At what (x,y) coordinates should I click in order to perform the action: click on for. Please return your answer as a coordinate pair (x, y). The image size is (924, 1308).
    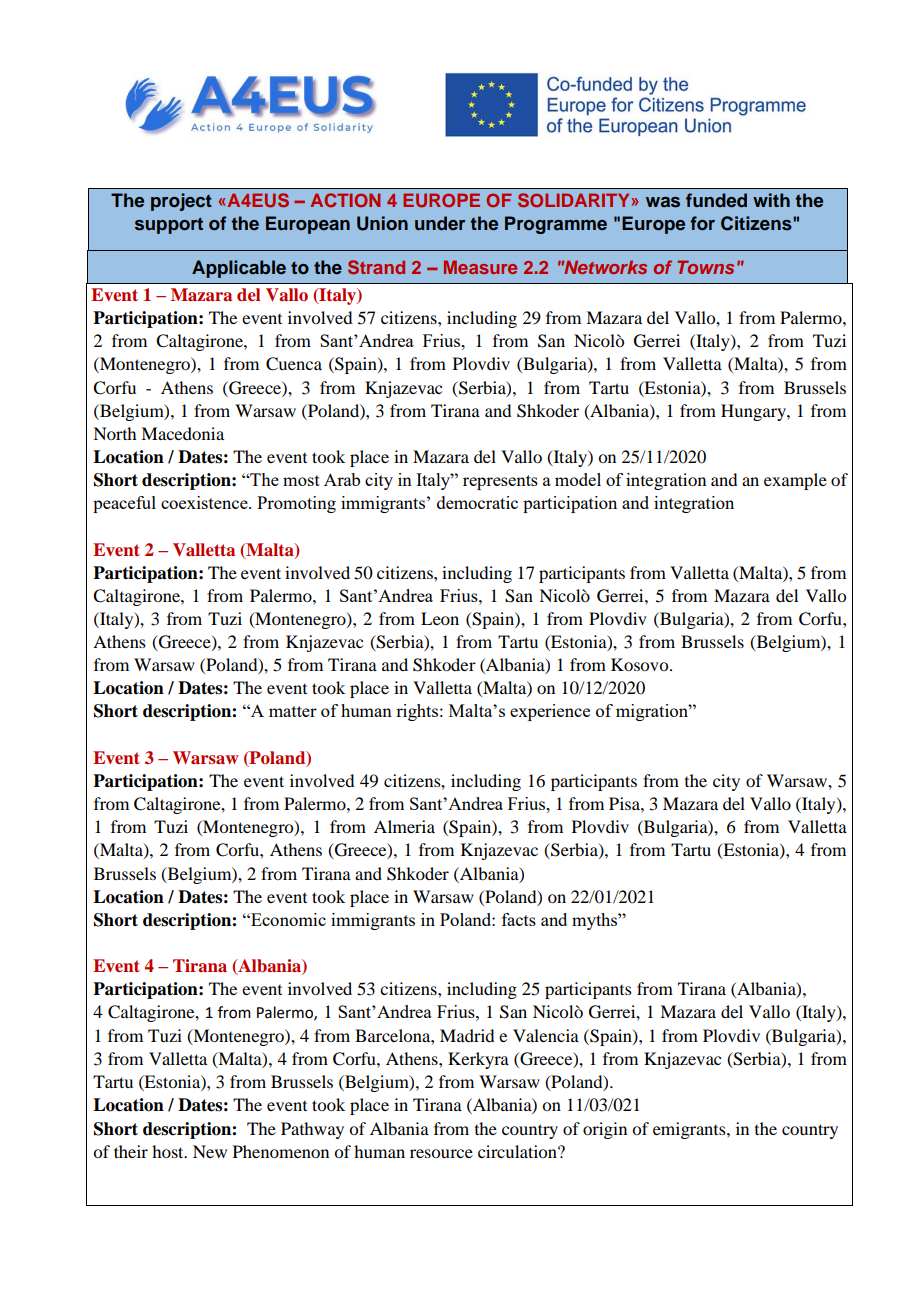
    Looking at the image, I should click on (702, 223).
